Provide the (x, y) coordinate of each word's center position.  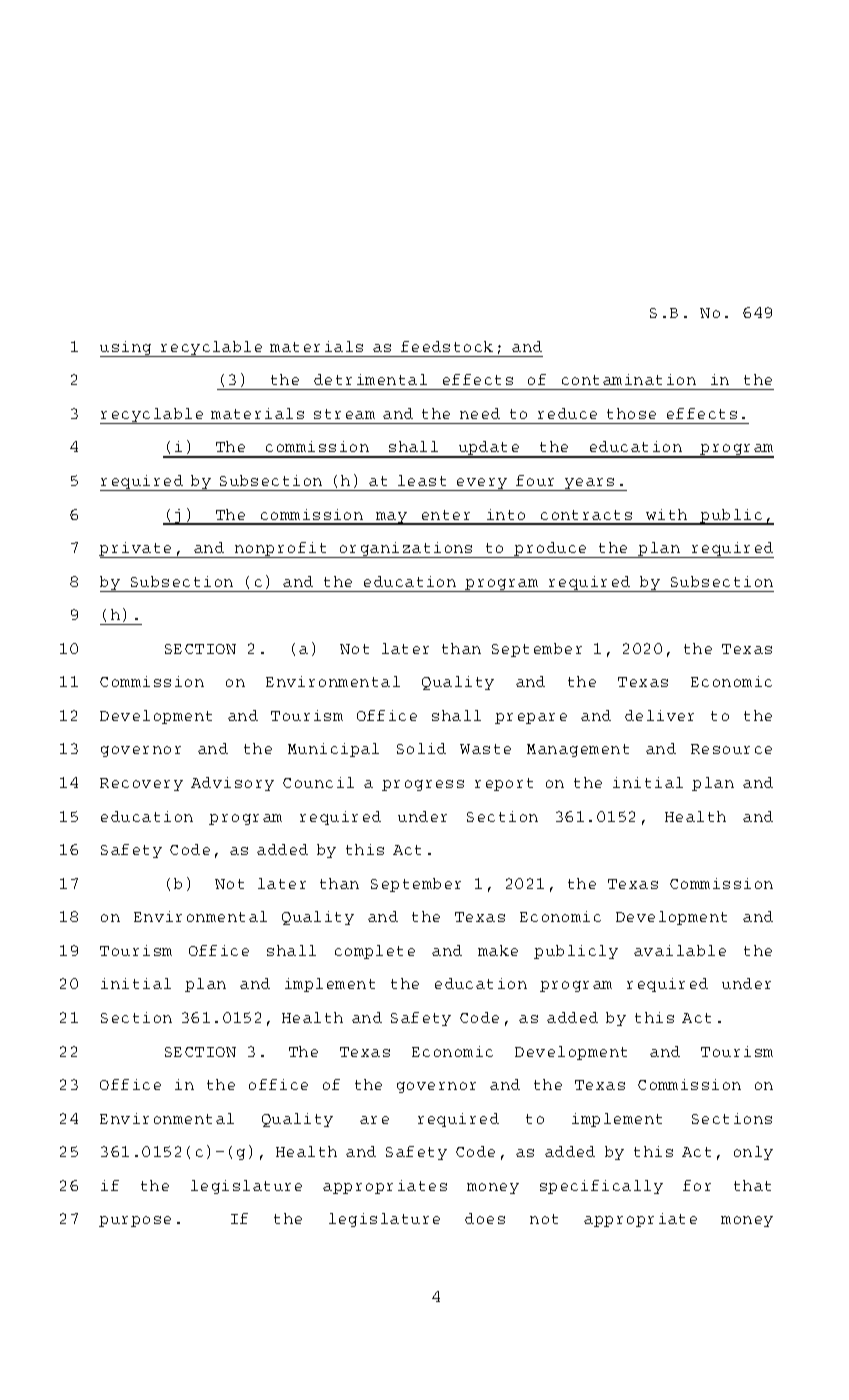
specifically (601, 1187)
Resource (731, 749)
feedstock (447, 346)
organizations (406, 550)
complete (375, 952)
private (136, 550)
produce (550, 550)
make (498, 950)
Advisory (232, 784)
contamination (629, 379)
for (697, 1185)
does (485, 1218)
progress (423, 785)
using (127, 349)
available (680, 950)
